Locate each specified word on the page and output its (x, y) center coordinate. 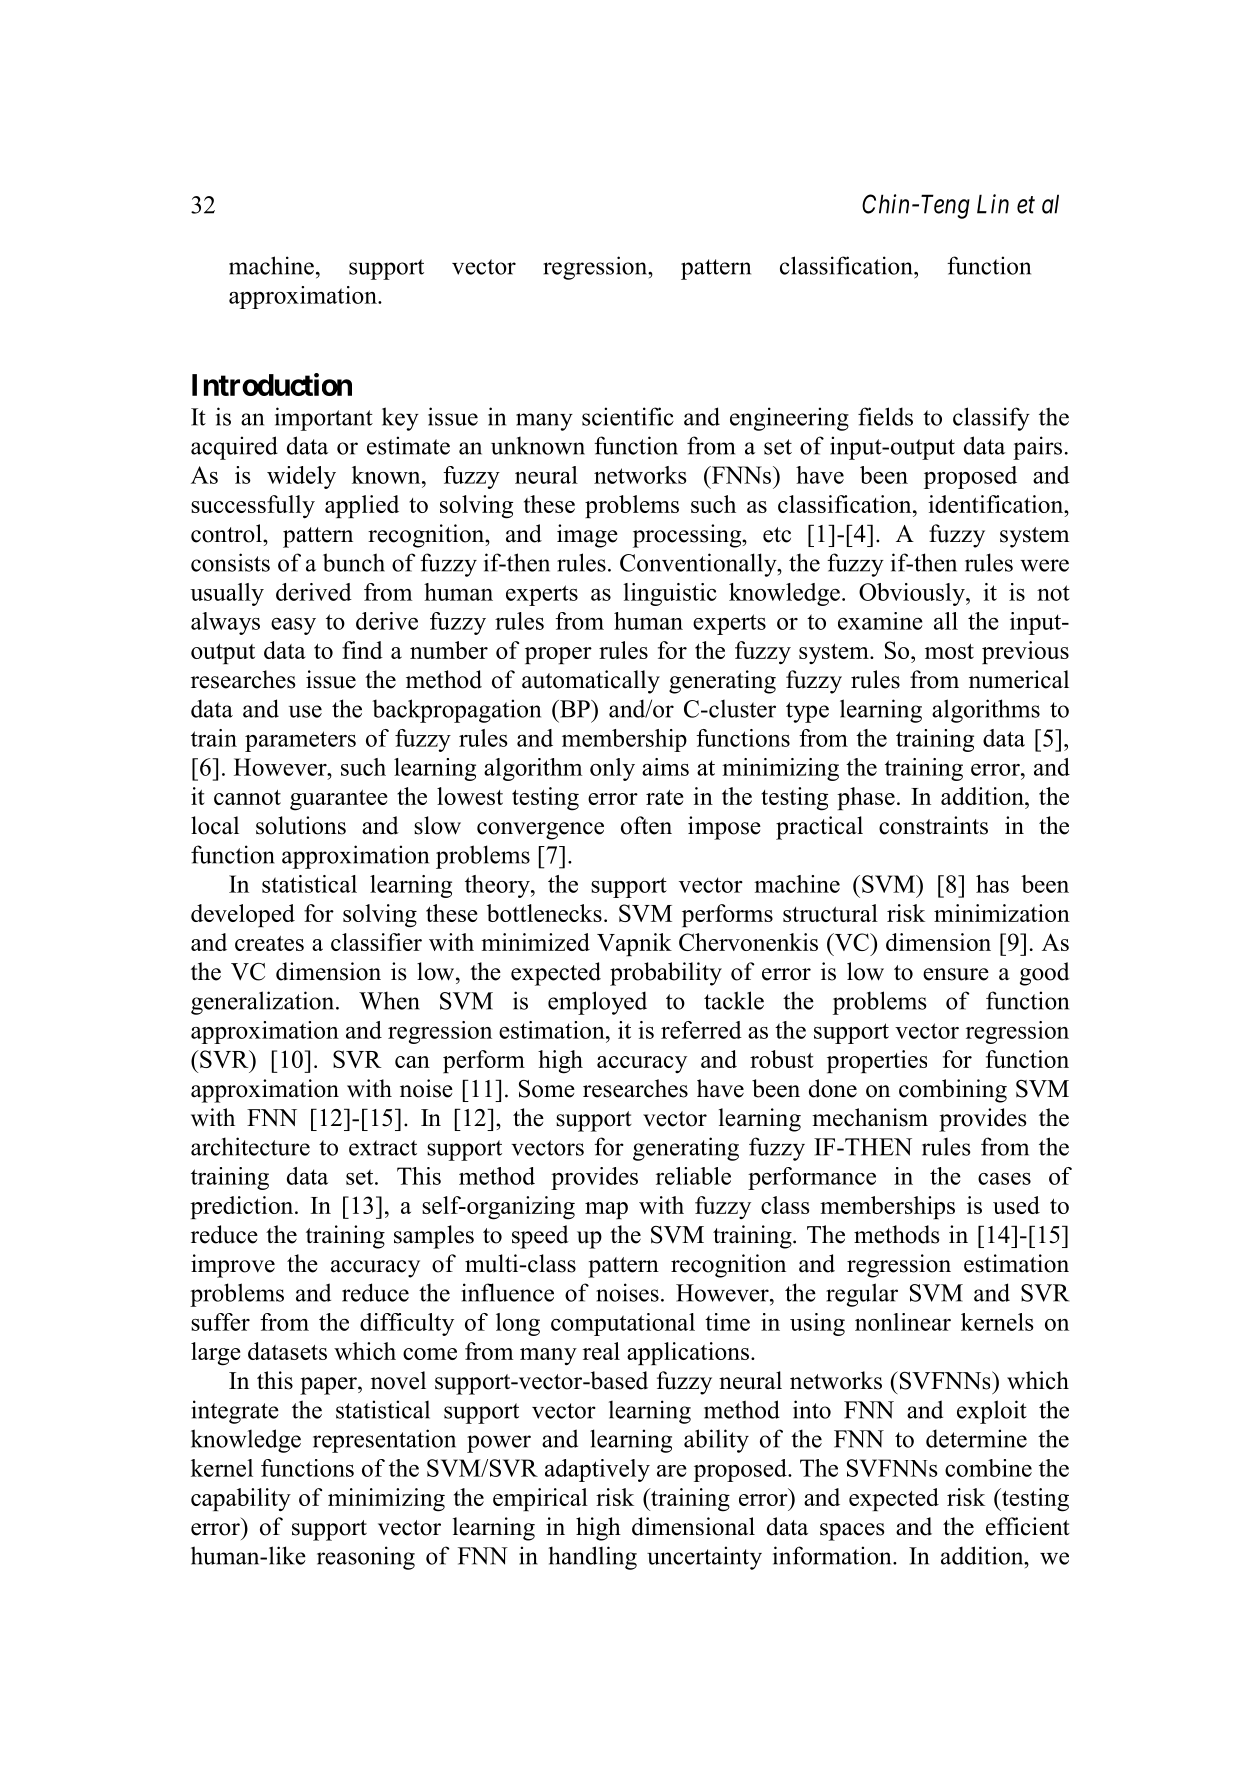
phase (866, 798)
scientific (628, 416)
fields (885, 416)
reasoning (366, 1558)
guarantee (338, 800)
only (612, 769)
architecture (250, 1146)
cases (1004, 1179)
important (324, 419)
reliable (693, 1176)
